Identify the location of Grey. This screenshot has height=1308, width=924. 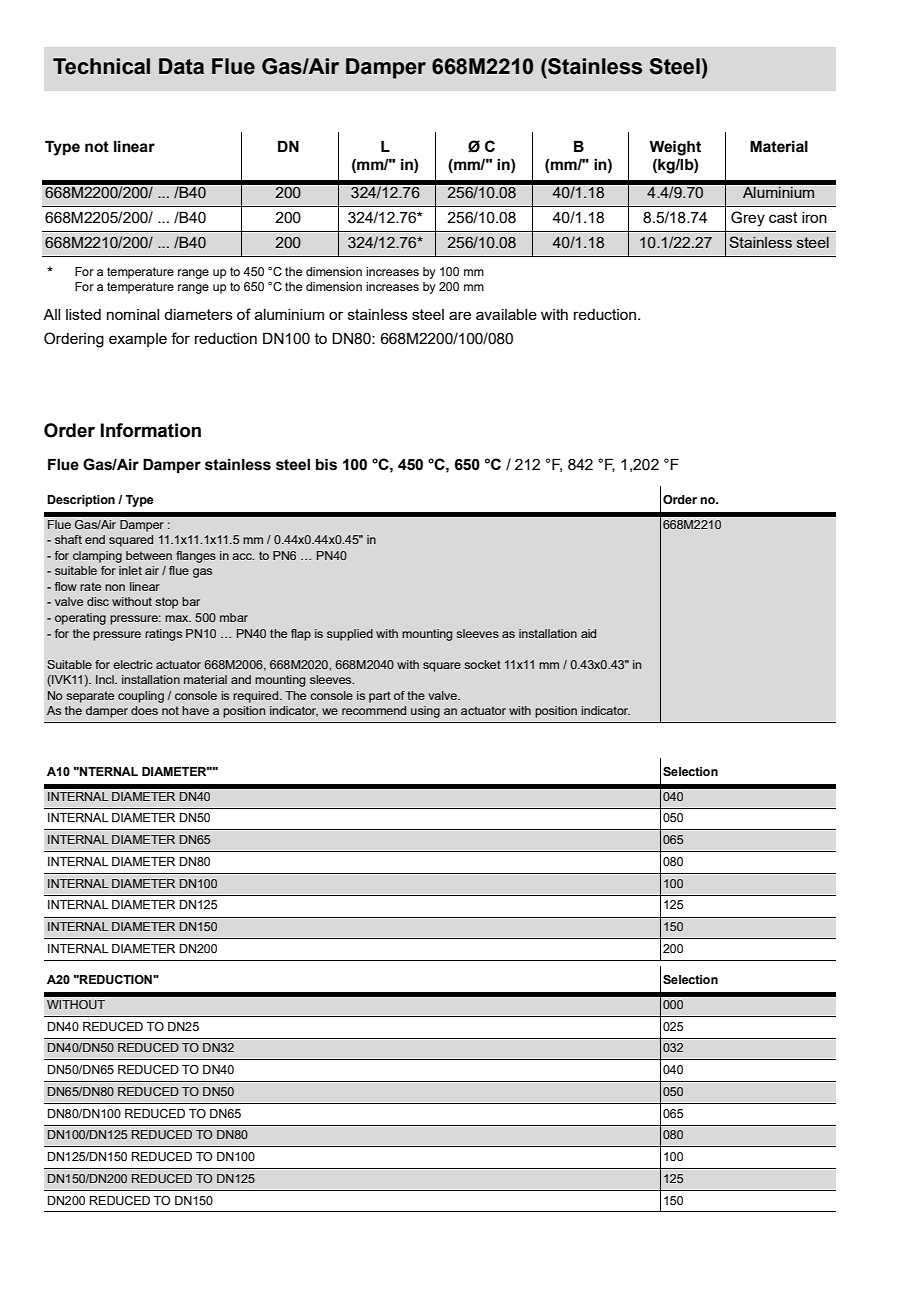
(748, 219).
